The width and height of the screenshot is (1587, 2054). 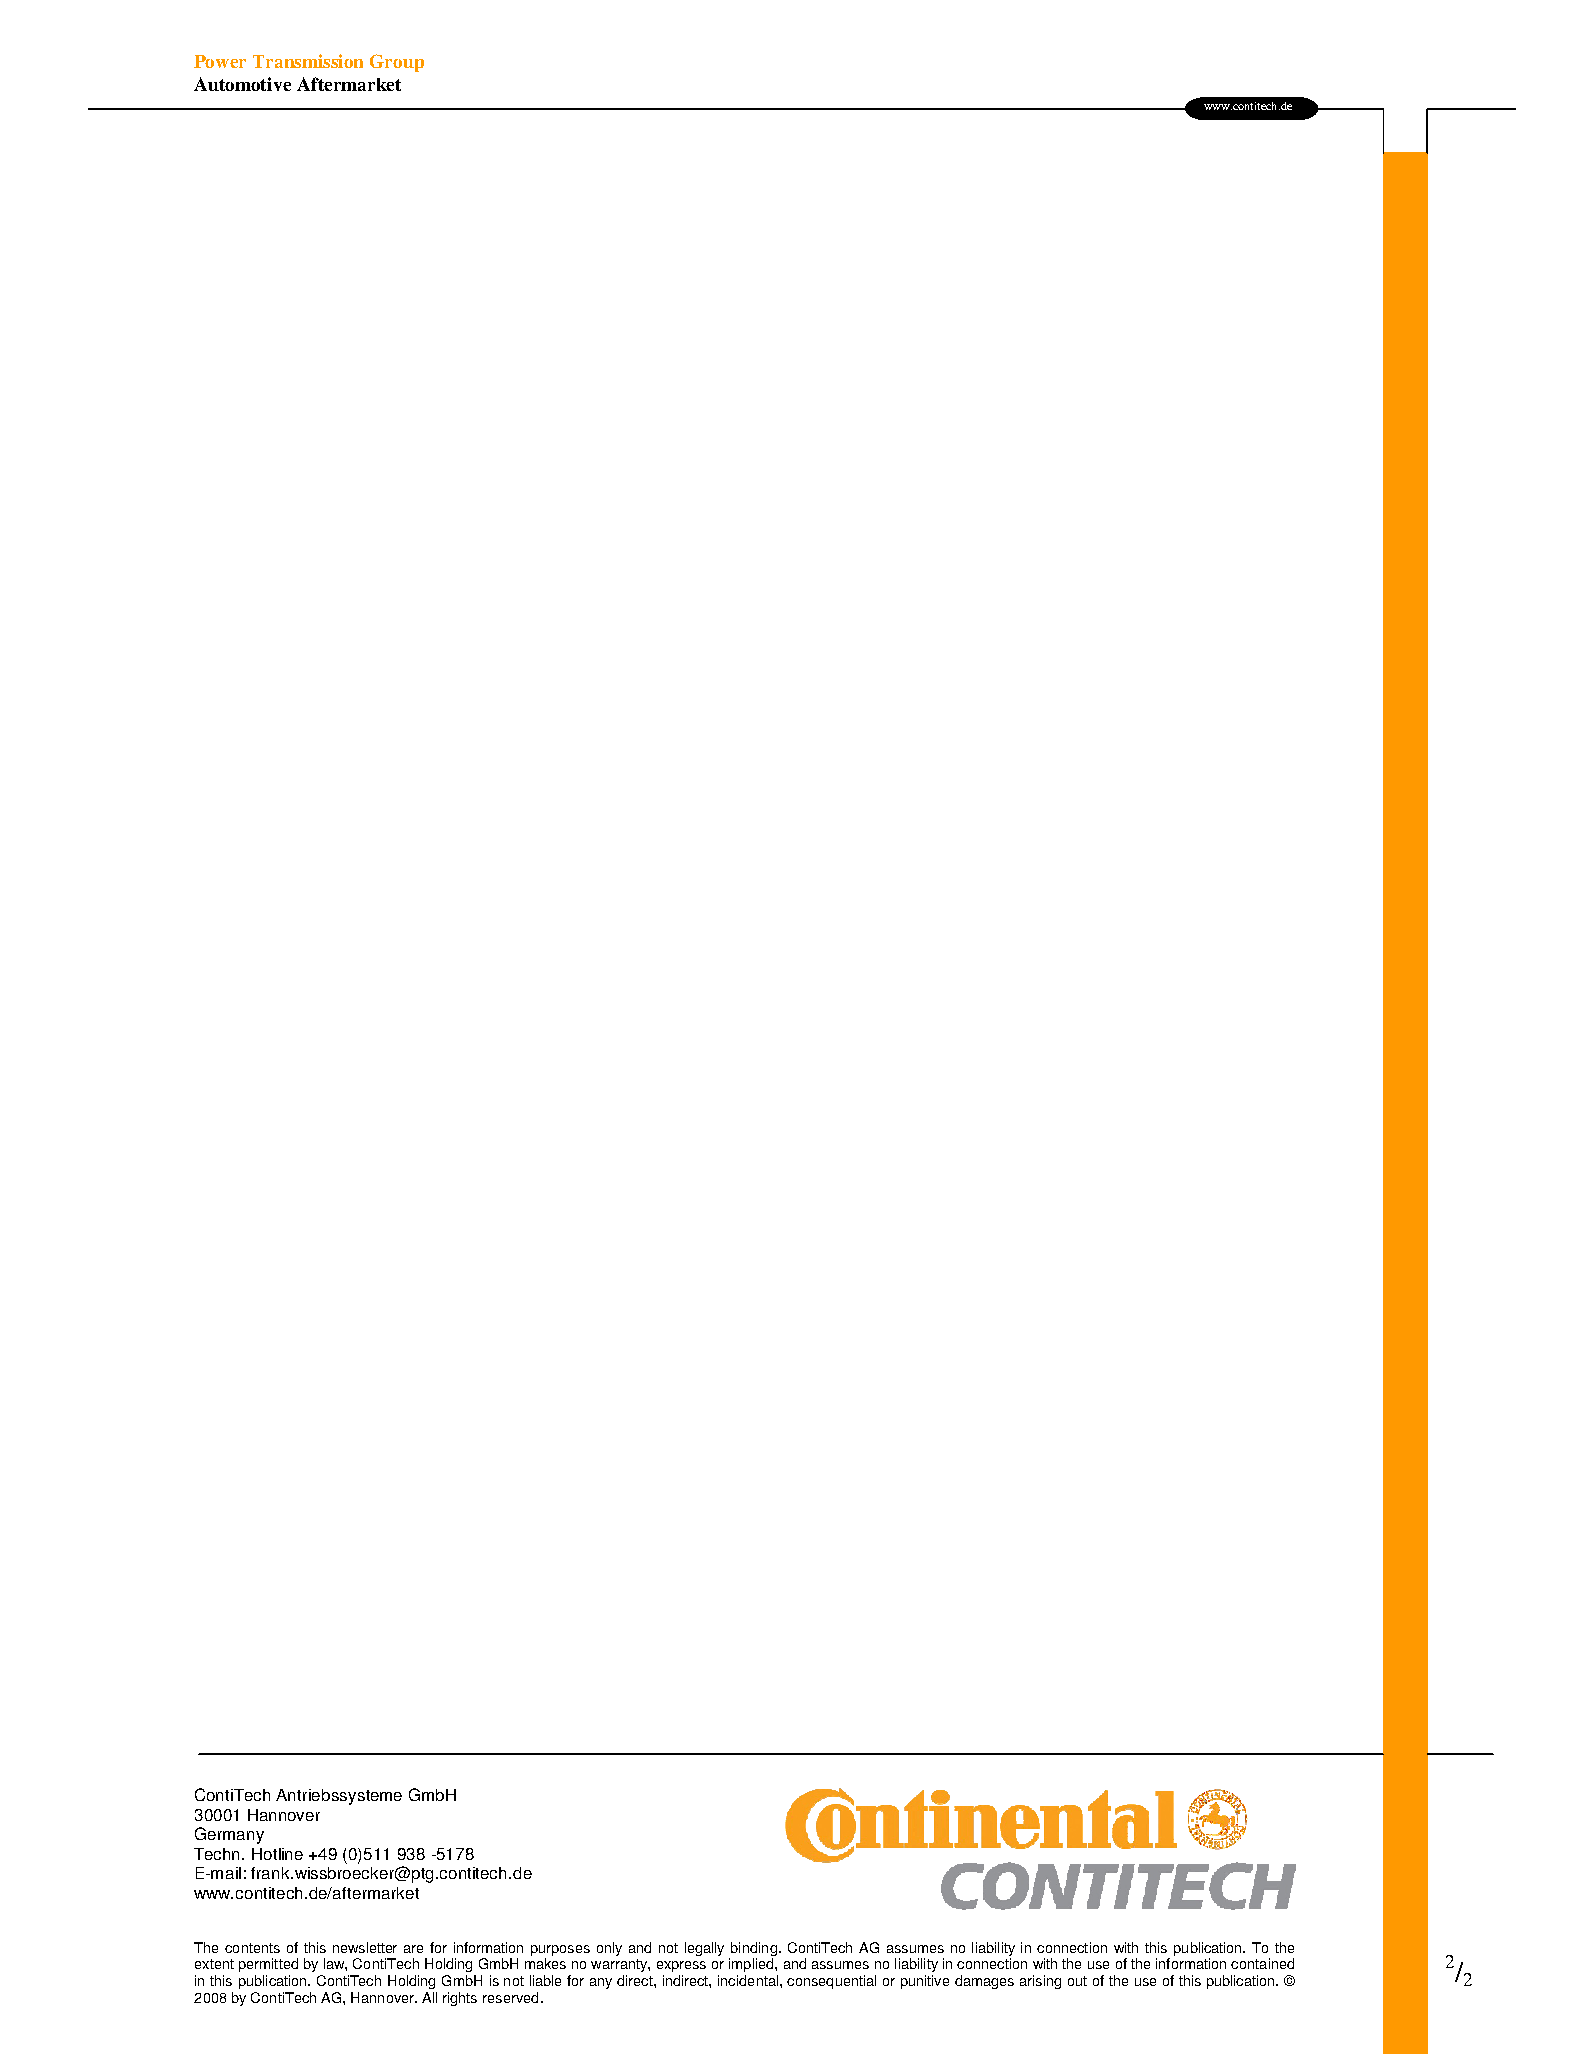 I want to click on Group, so click(x=397, y=63).
